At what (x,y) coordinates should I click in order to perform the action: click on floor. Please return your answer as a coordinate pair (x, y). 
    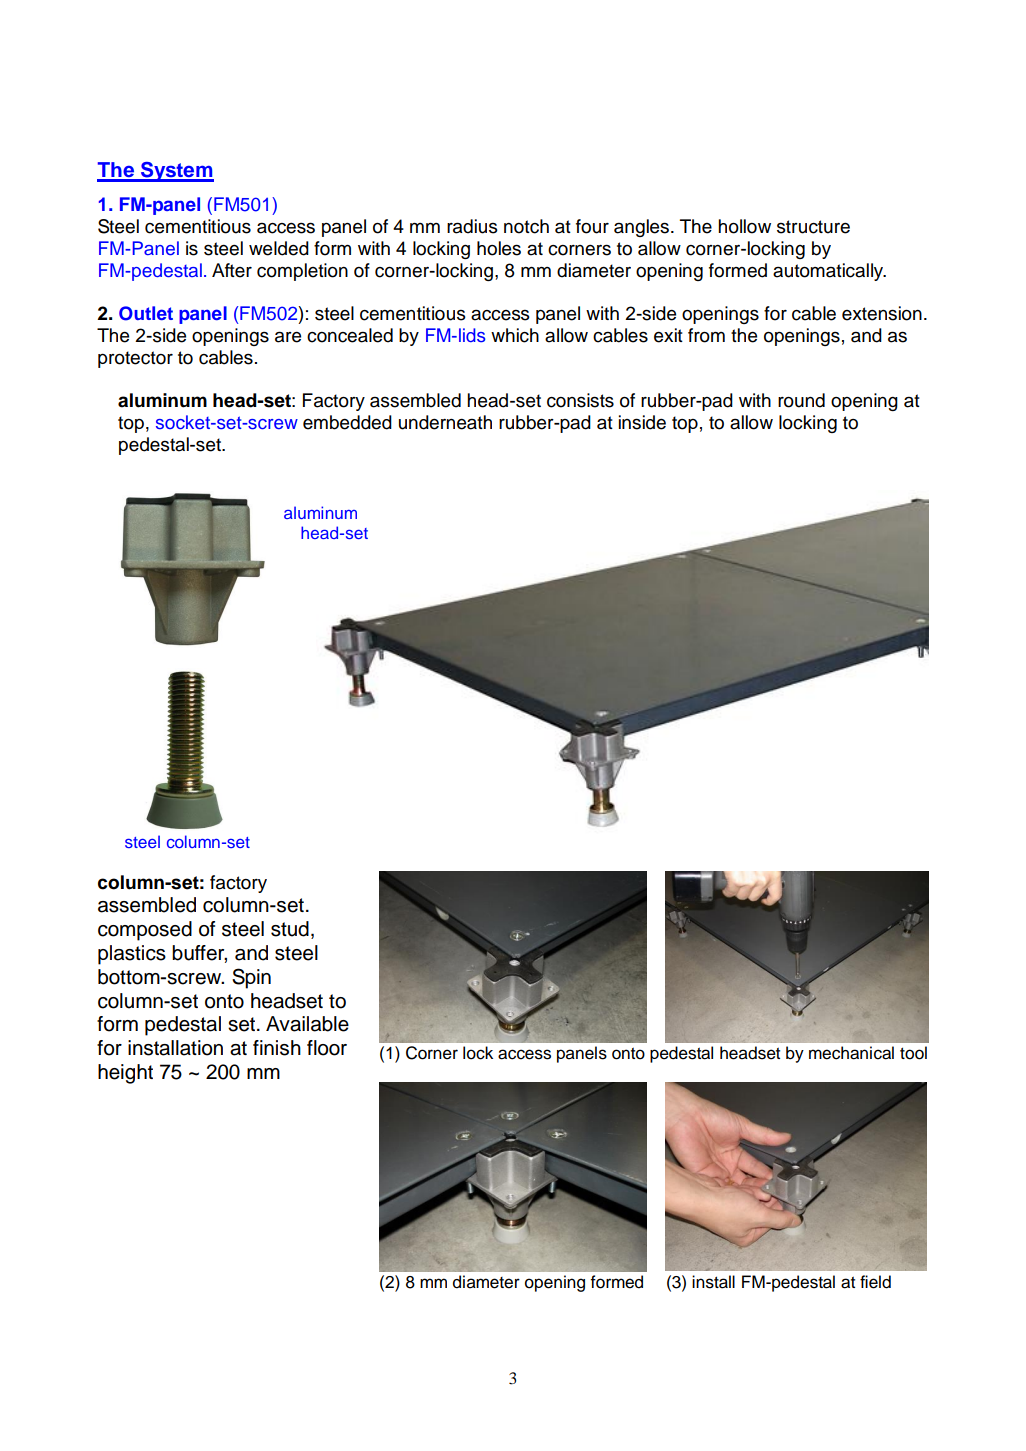
    Looking at the image, I should click on (327, 1048).
